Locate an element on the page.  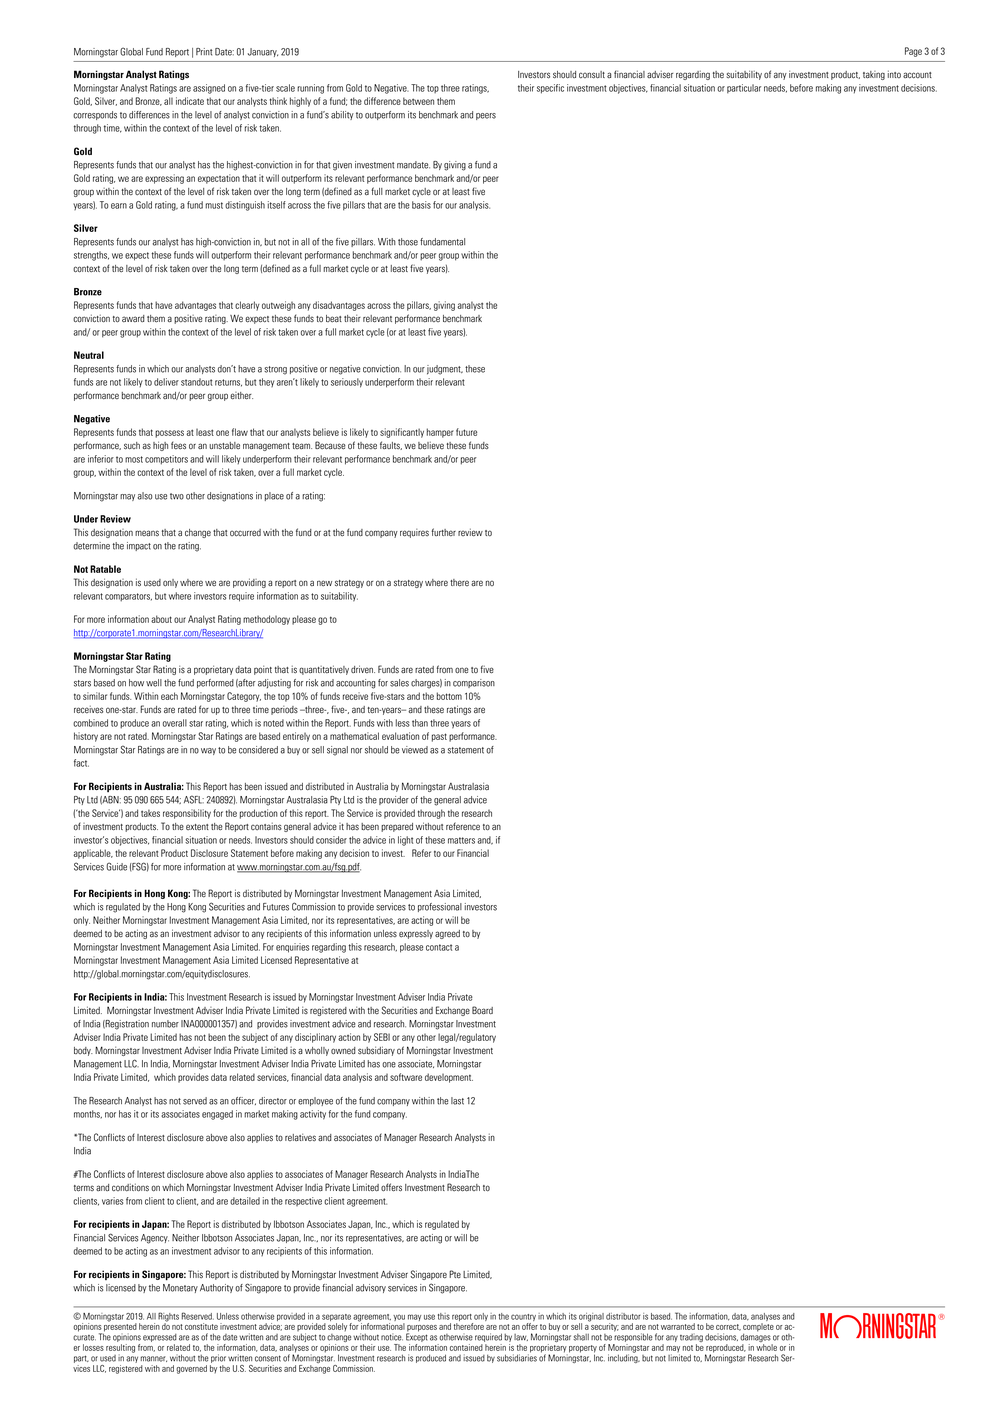
bottom is located at coordinates (449, 696).
